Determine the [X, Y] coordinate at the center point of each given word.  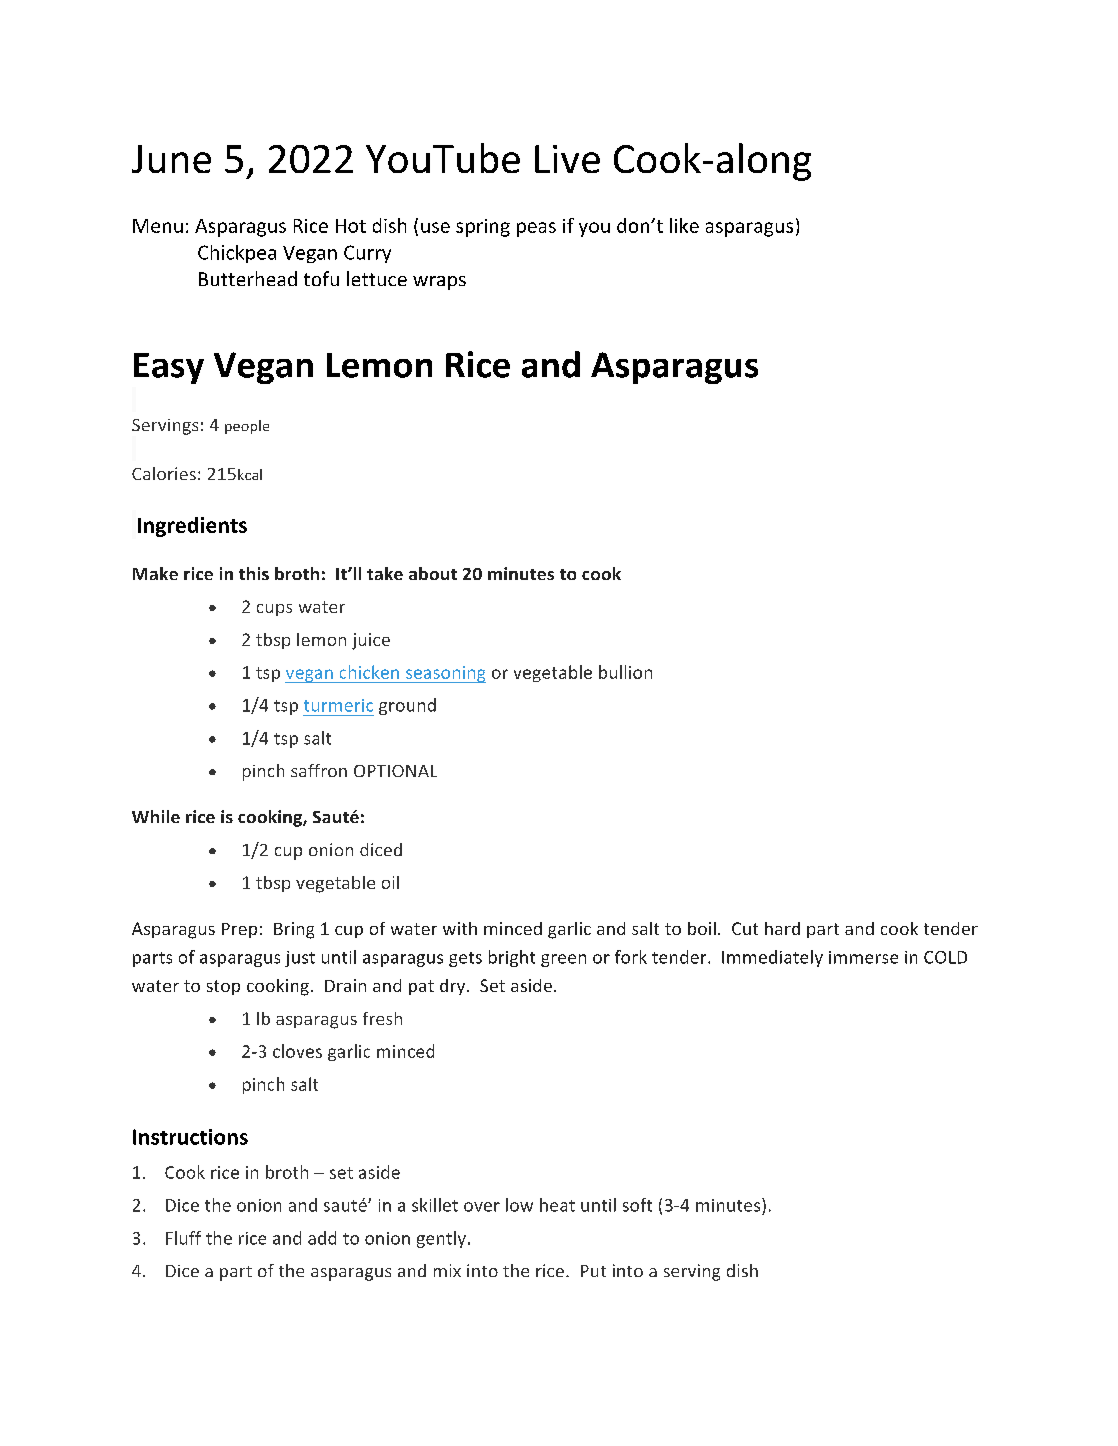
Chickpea [237, 254]
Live [567, 159]
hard [782, 928]
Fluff [183, 1238]
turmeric [338, 705]
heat [557, 1205]
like [684, 225]
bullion [625, 672]
